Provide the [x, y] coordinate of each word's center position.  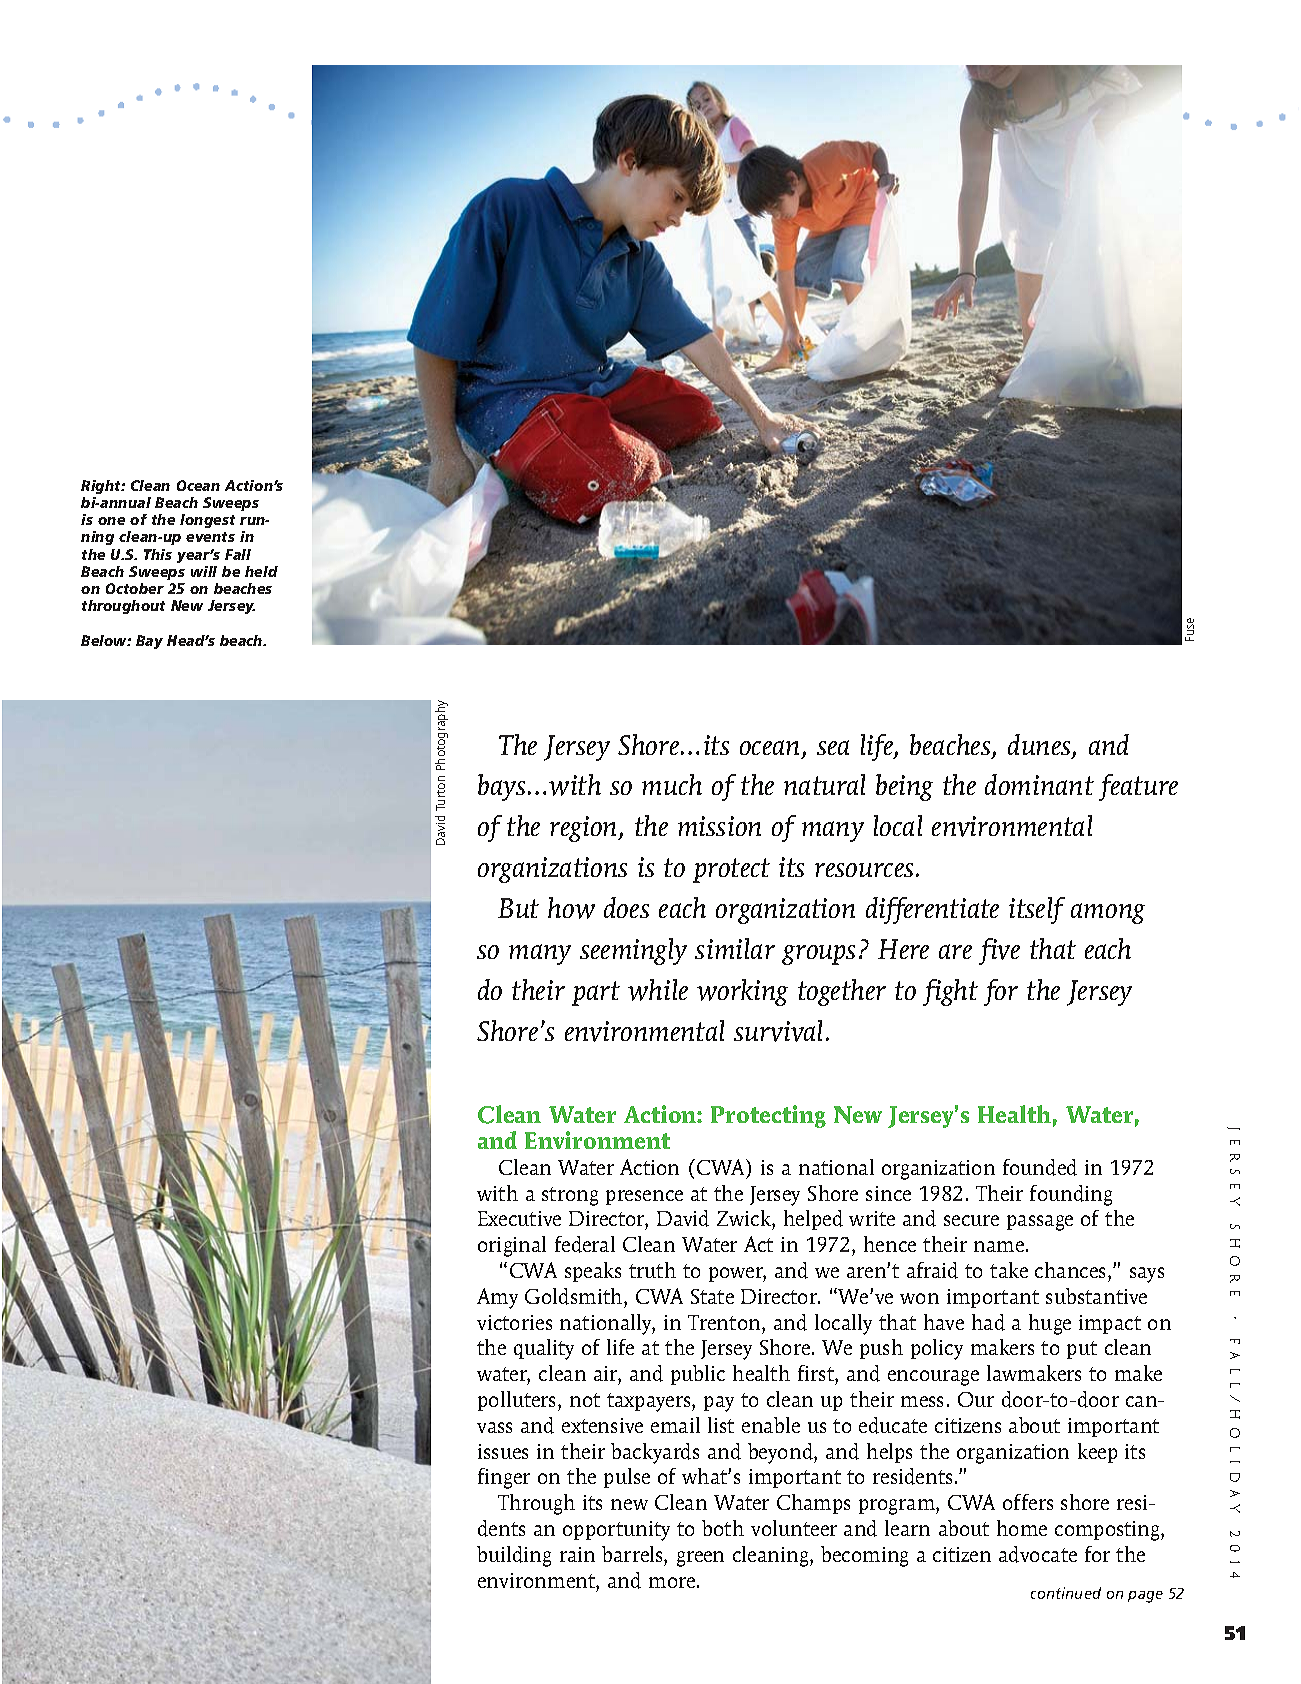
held [261, 571]
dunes [1040, 746]
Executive [519, 1218]
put [1082, 1350]
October [135, 588]
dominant [1039, 784]
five [999, 951]
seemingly [633, 951]
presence [644, 1197]
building [514, 1556]
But [518, 908]
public [698, 1375]
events [210, 537]
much [672, 784]
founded [1040, 1167]
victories [514, 1322]
